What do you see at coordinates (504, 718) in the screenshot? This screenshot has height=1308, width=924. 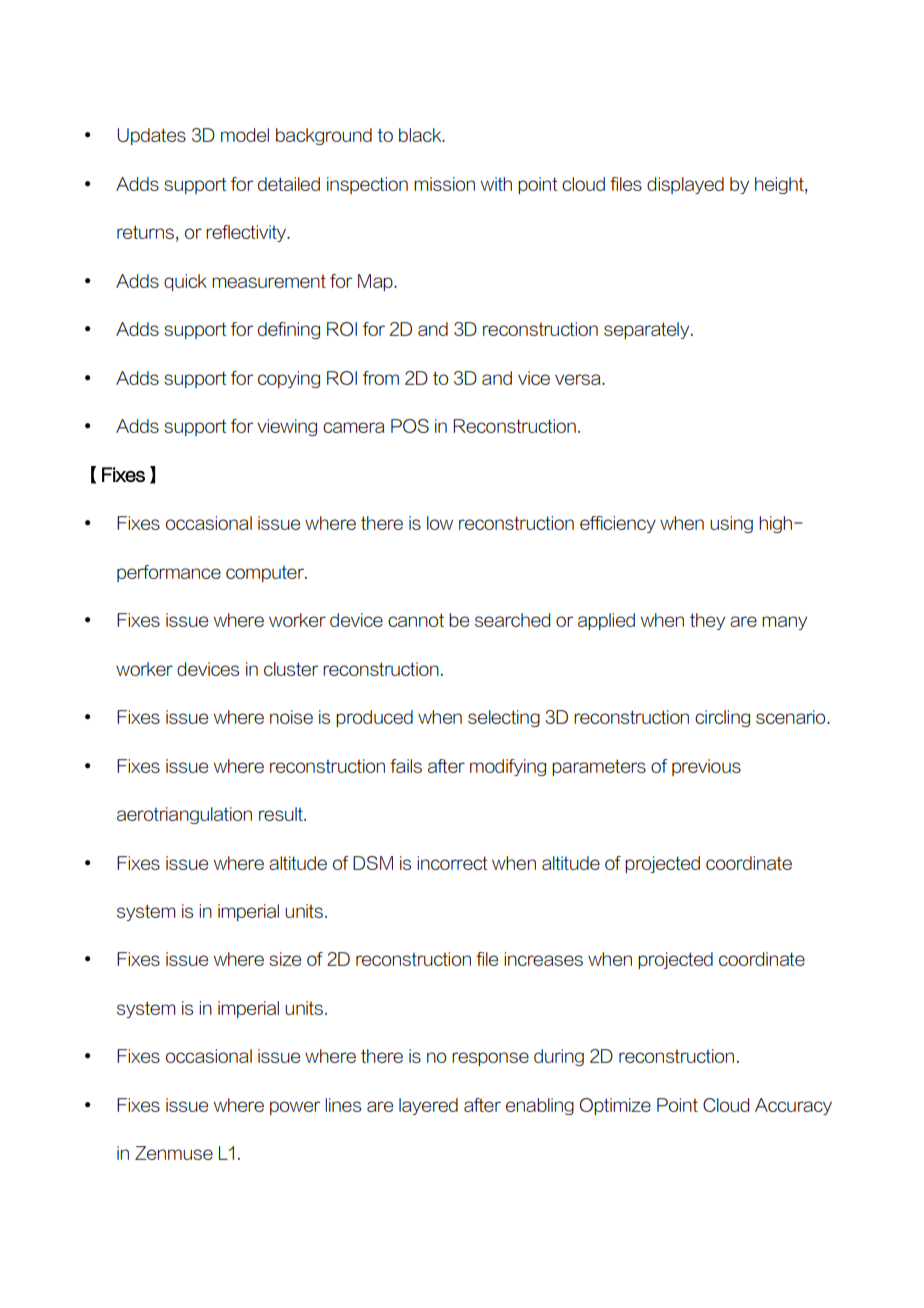 I see `selecting` at bounding box center [504, 718].
